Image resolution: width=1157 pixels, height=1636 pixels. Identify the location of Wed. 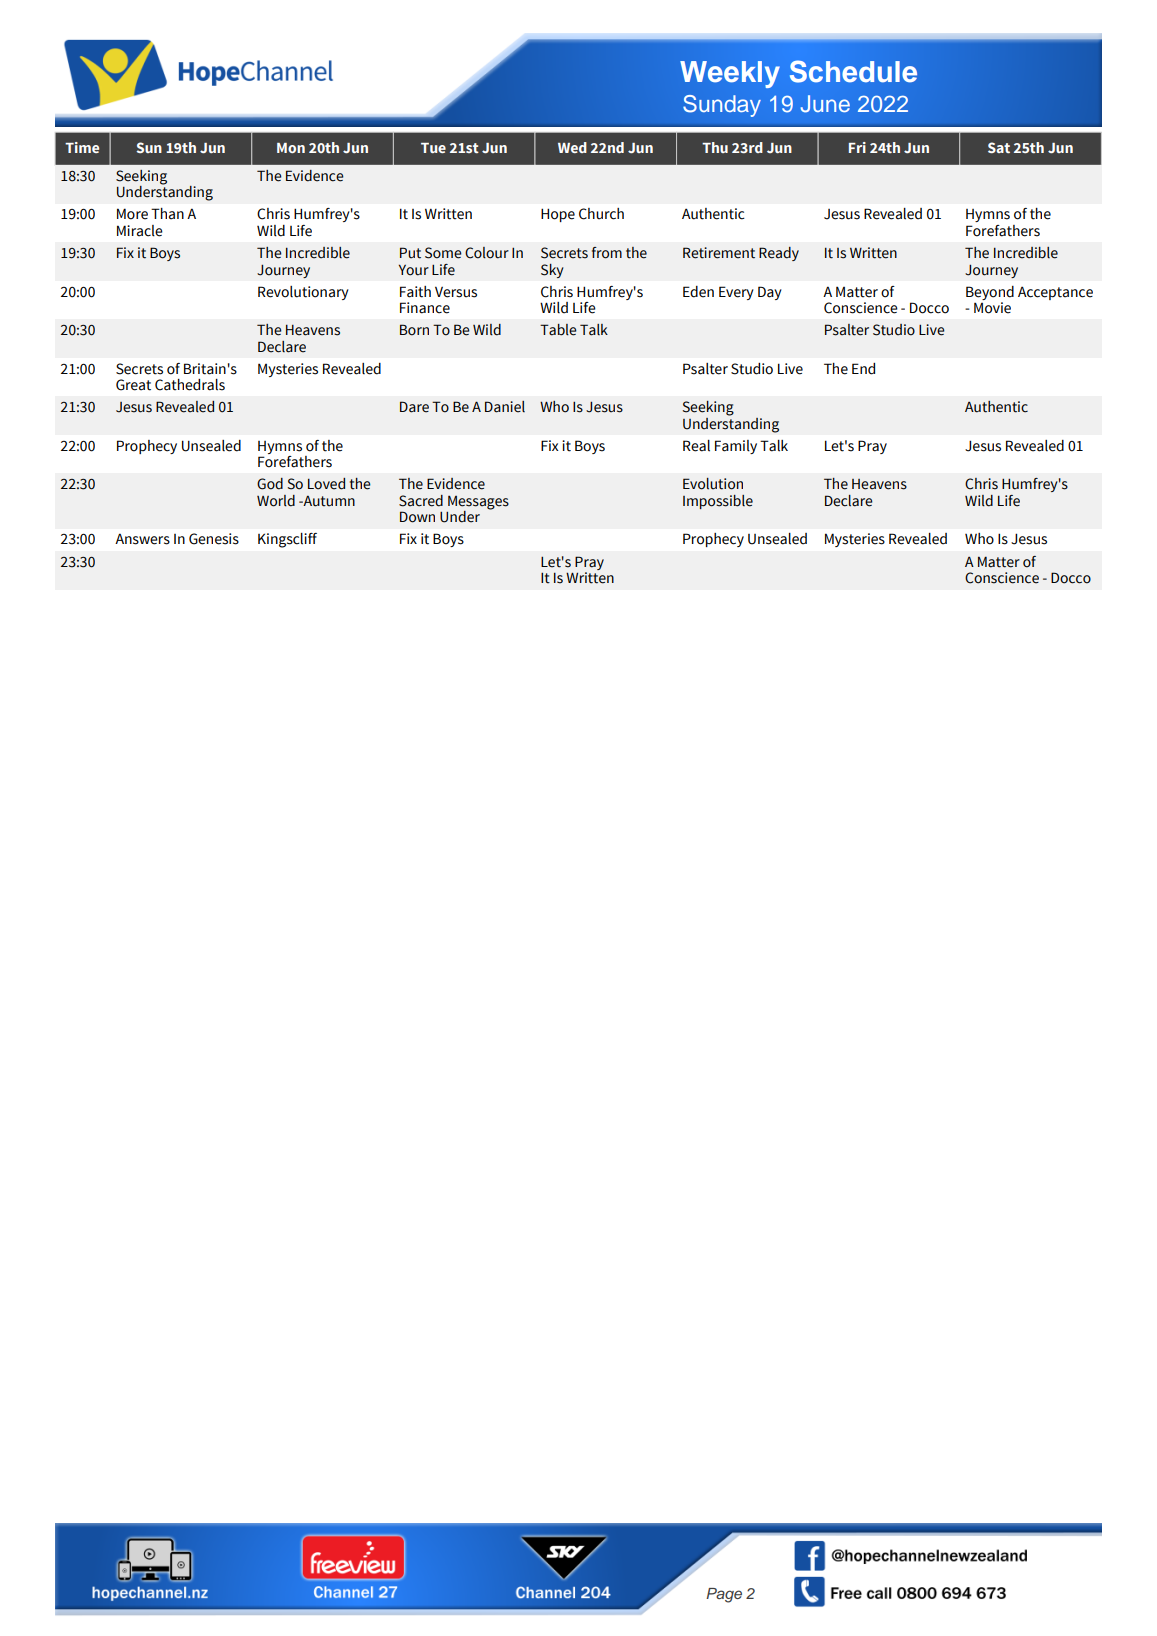
(572, 147).
